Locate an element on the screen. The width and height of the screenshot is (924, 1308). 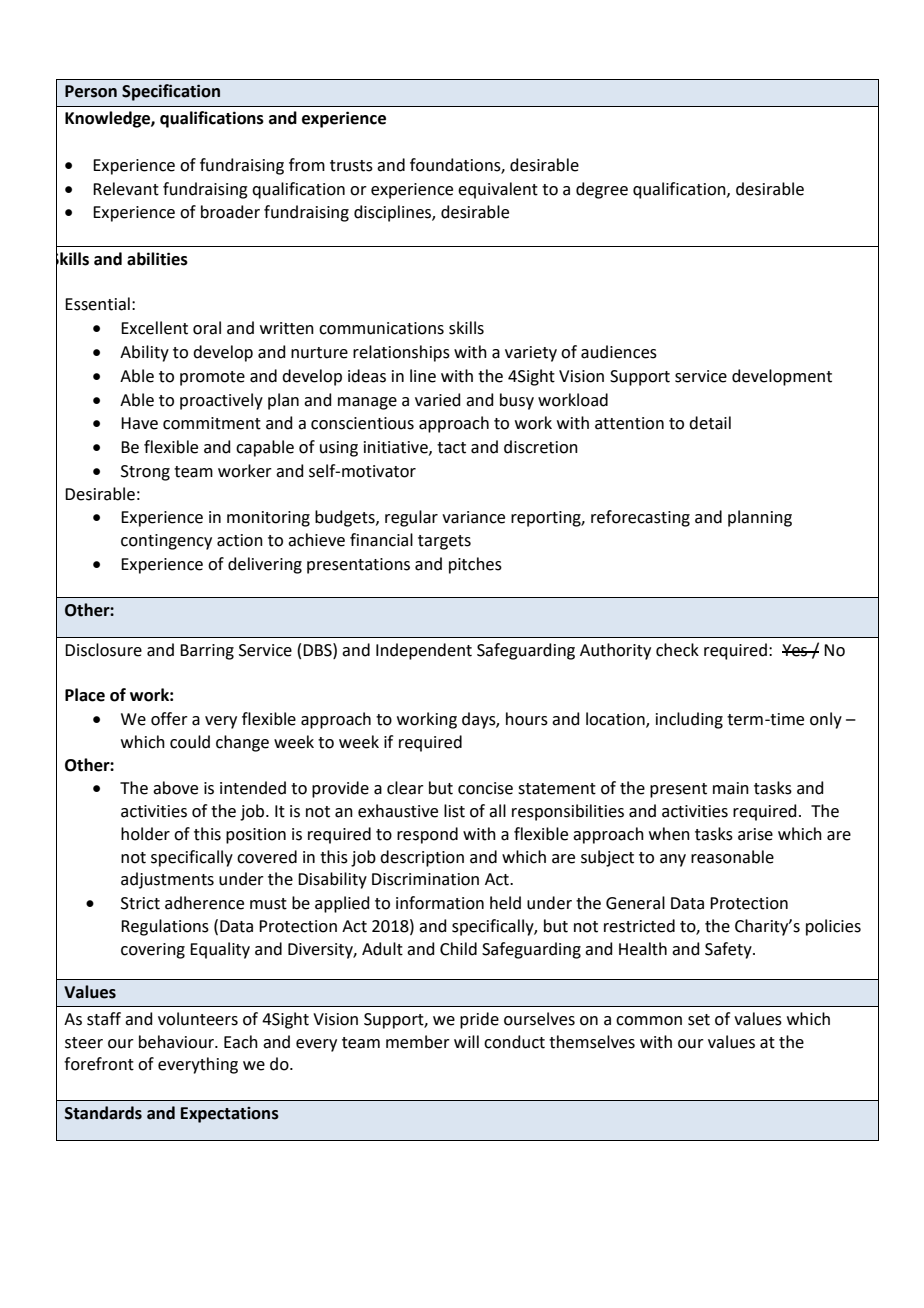
detail is located at coordinates (710, 423).
